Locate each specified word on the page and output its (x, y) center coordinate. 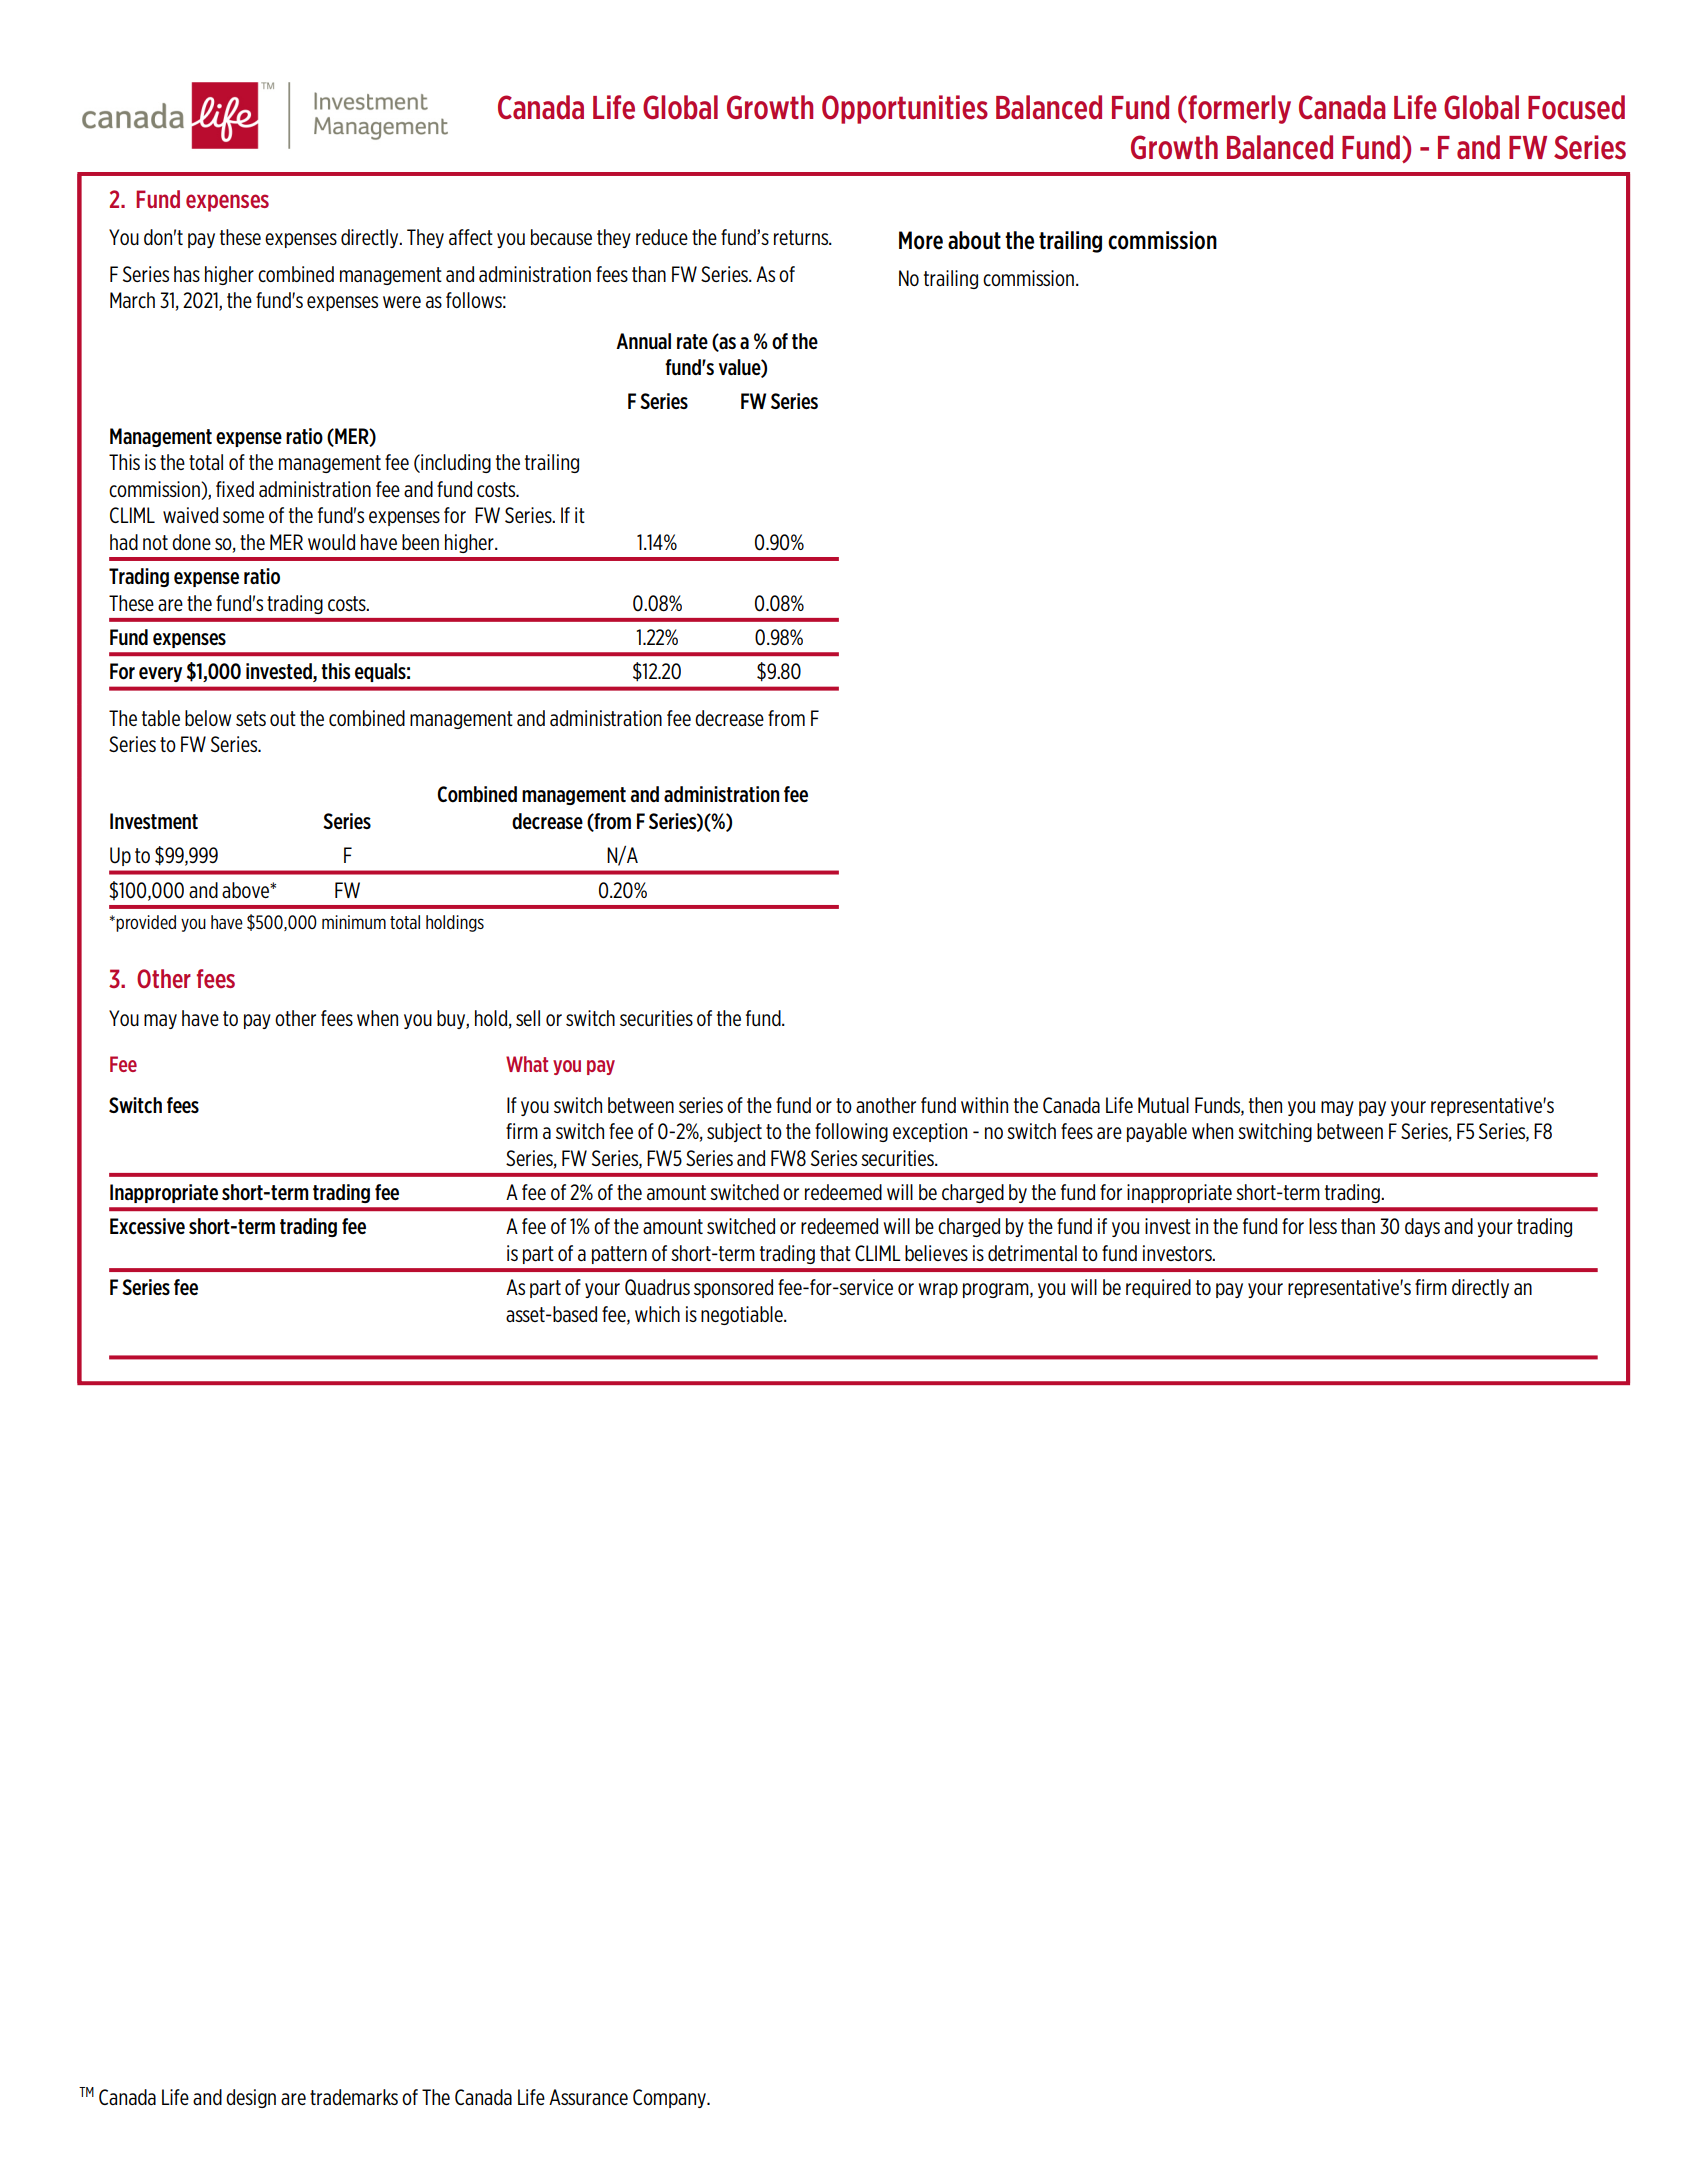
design (251, 2098)
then (1265, 1105)
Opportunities (905, 109)
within (984, 1105)
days (1422, 1227)
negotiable (743, 1315)
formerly (1238, 109)
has (187, 274)
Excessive (147, 1226)
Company (671, 2098)
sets (251, 718)
